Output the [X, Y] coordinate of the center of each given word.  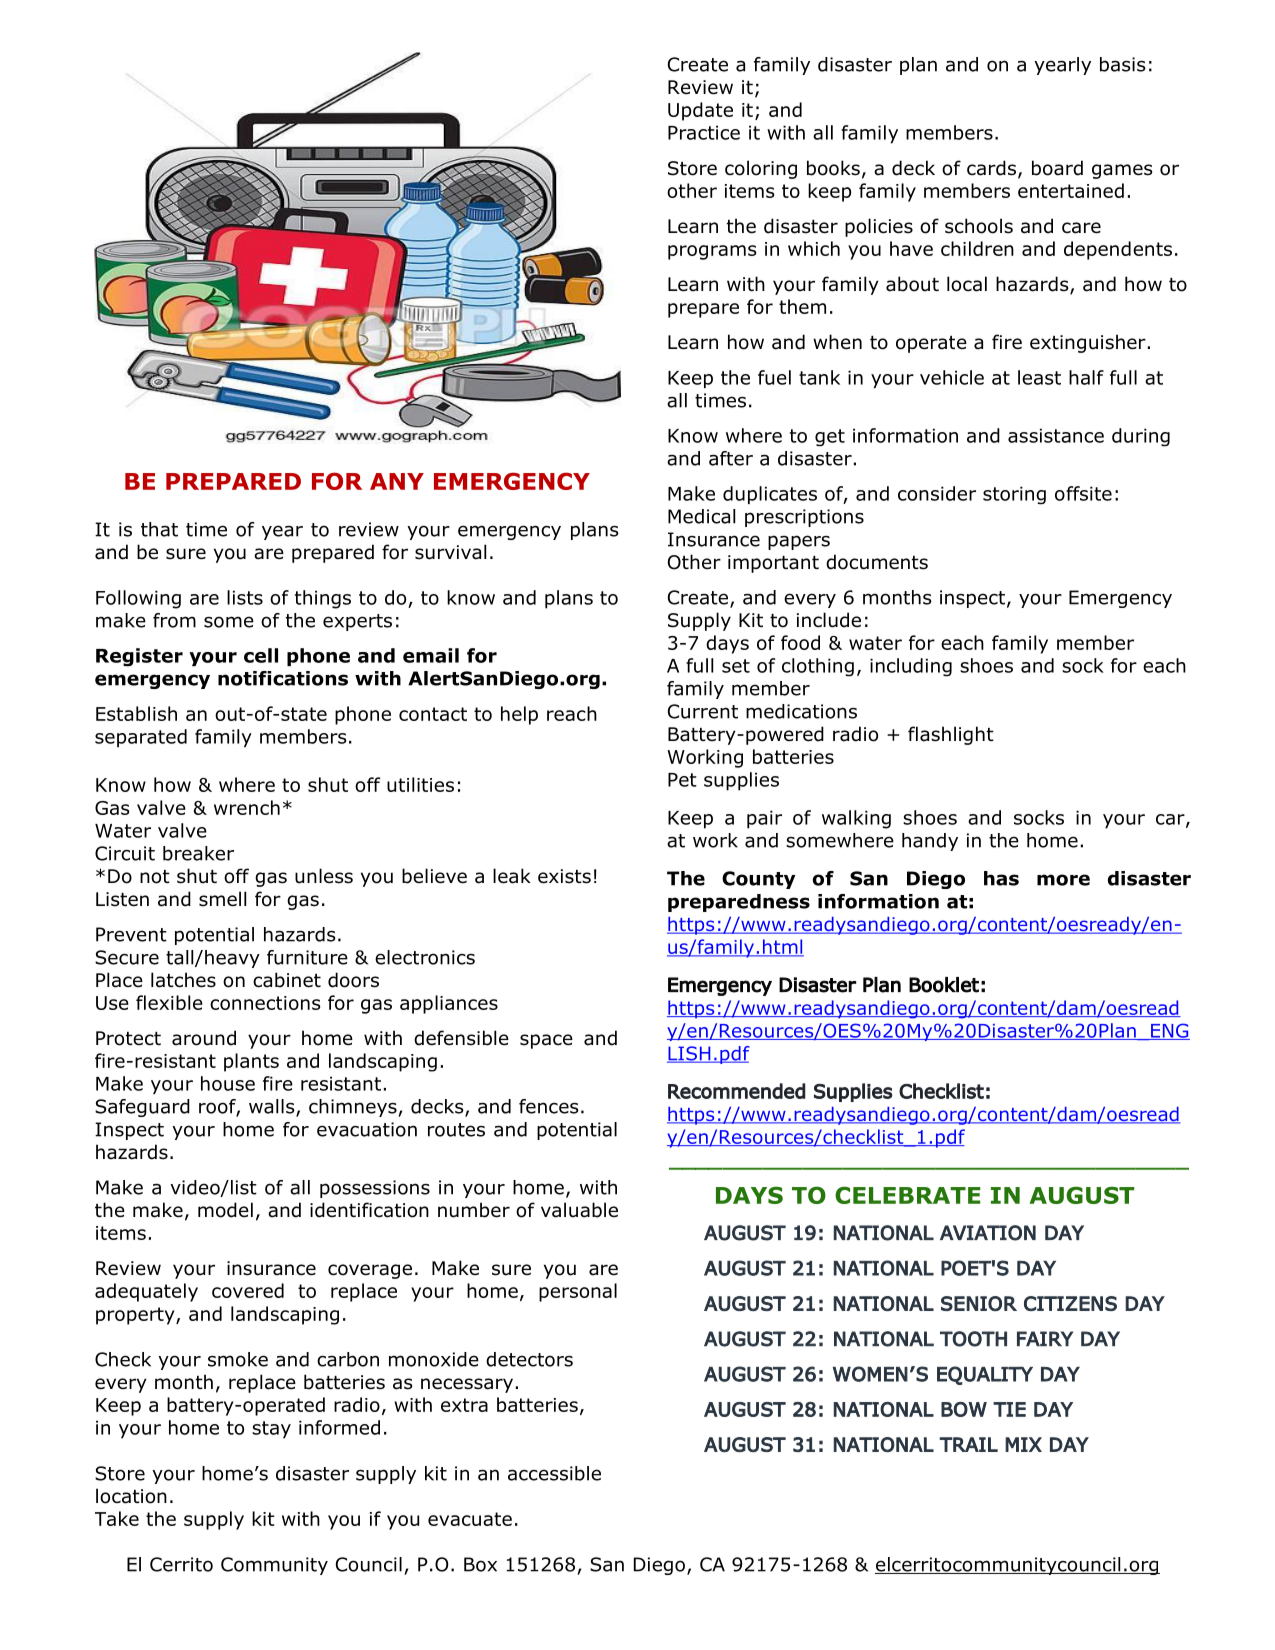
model [225, 1210]
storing [1014, 495]
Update [700, 111]
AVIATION [988, 1233]
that [159, 529]
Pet [682, 780]
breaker [198, 853]
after [731, 458]
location [131, 1496]
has [1001, 878]
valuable [579, 1210]
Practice [704, 132]
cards [991, 168]
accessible [554, 1473]
